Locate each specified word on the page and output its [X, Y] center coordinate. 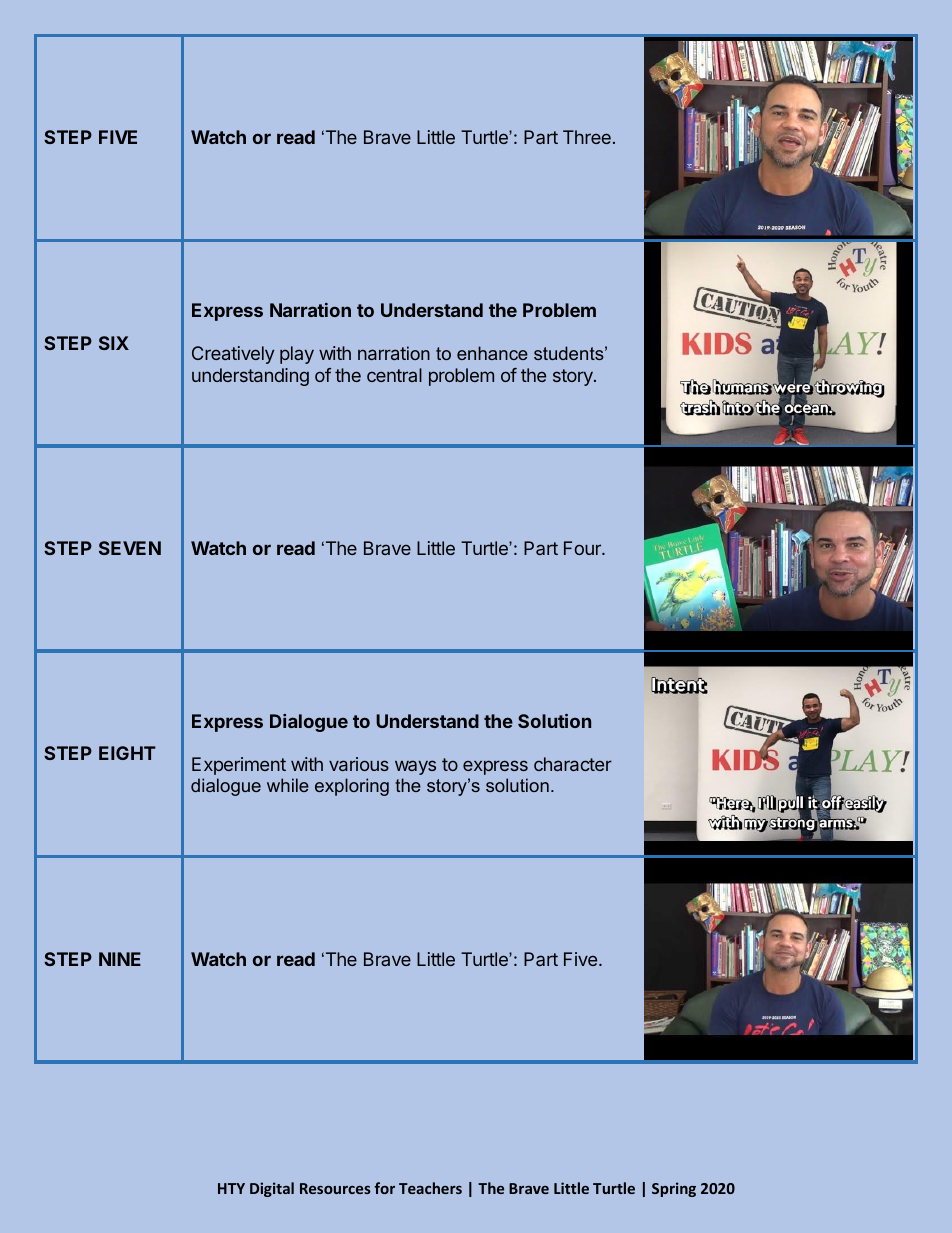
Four [583, 548]
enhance [492, 353]
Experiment [239, 766]
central [394, 375]
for [384, 1188]
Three [587, 137]
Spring [674, 1189]
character [573, 764]
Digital [272, 1189]
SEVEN [130, 548]
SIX [114, 343]
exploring [352, 787]
